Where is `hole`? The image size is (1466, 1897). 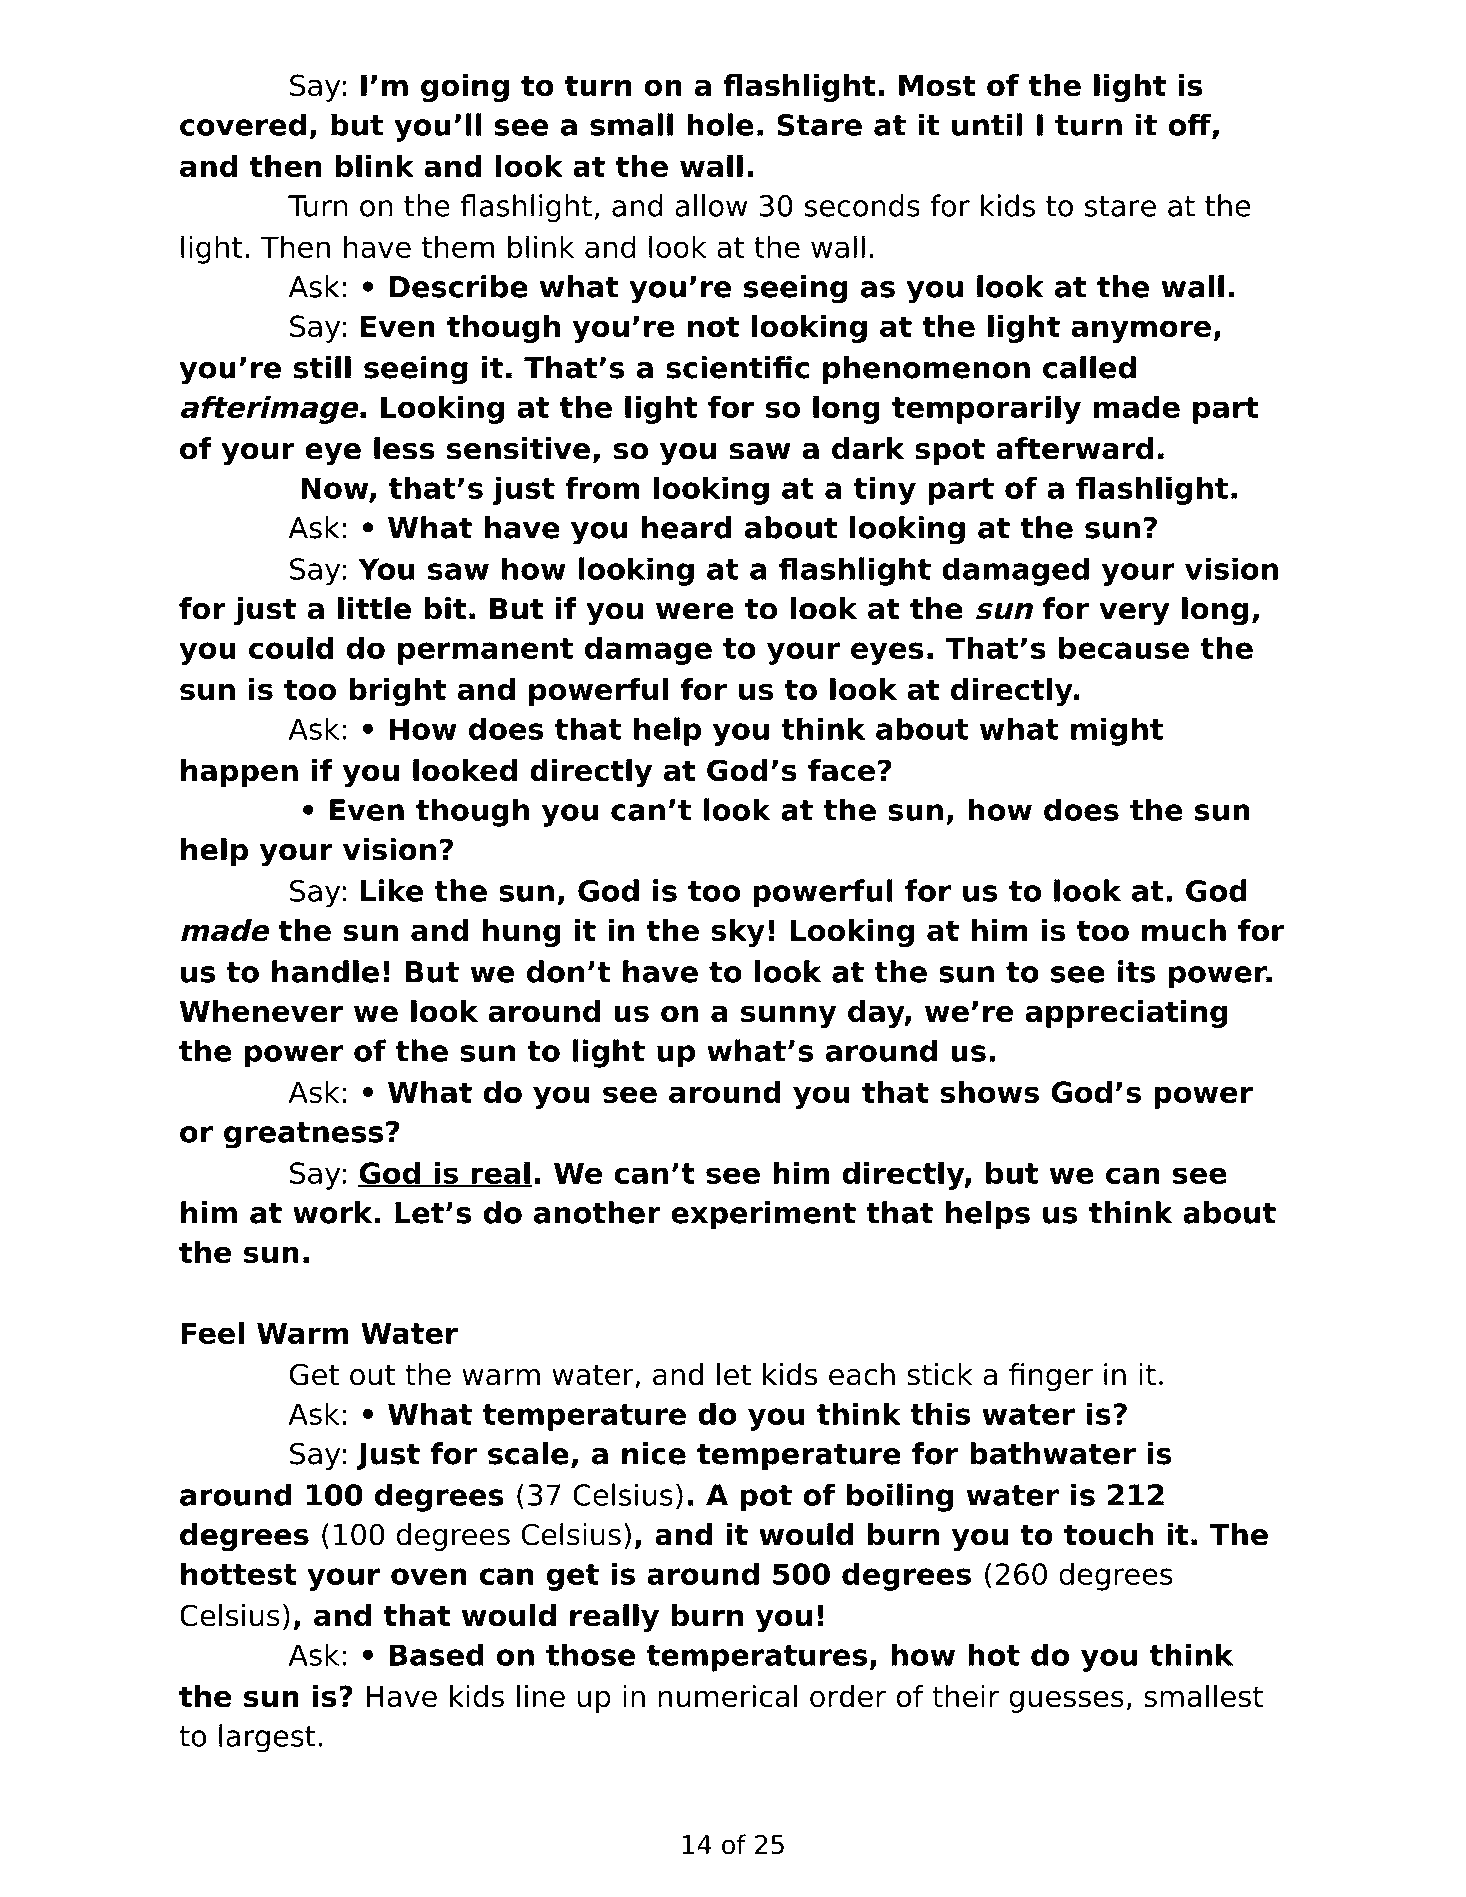
hole is located at coordinates (720, 124).
